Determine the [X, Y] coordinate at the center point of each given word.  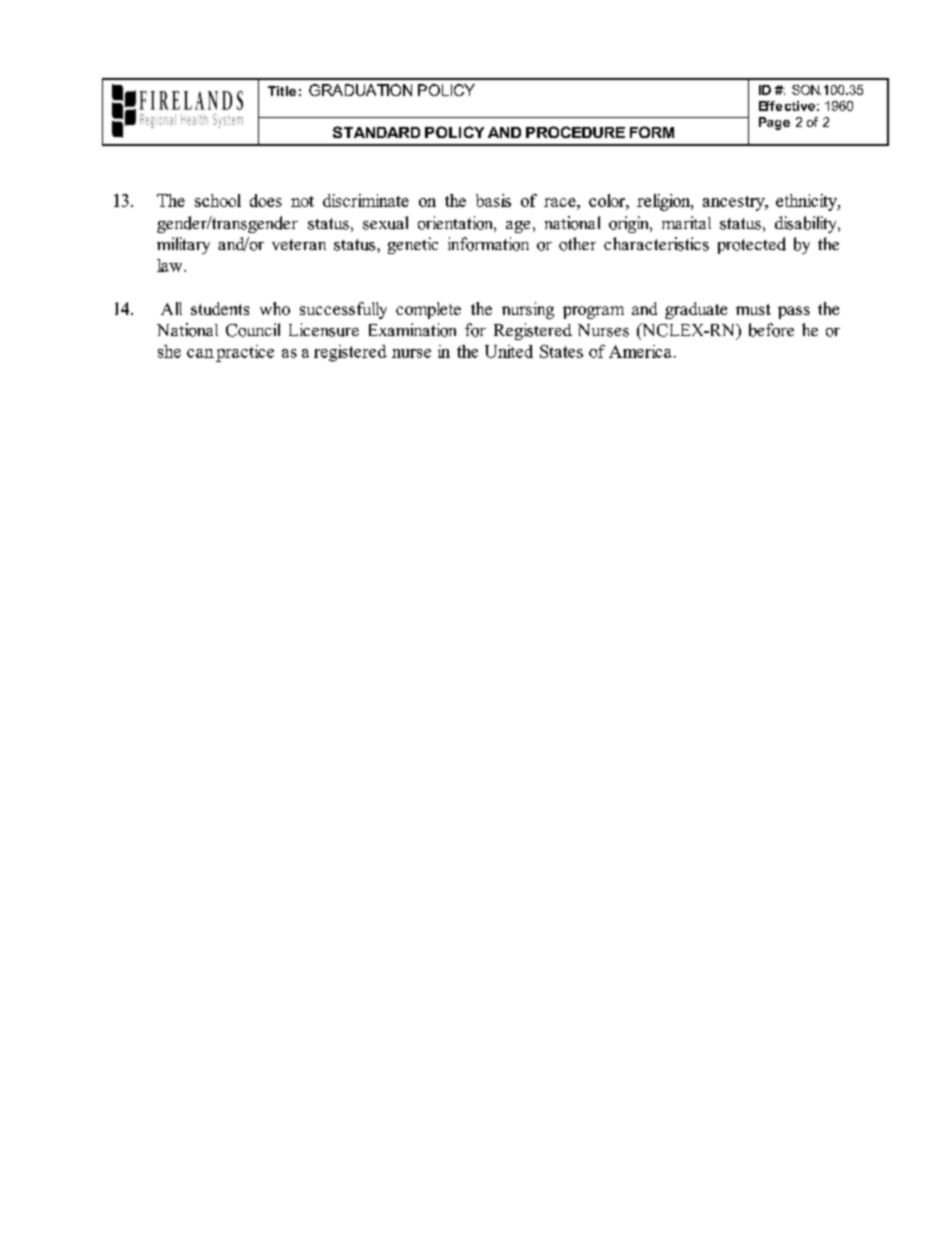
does [266, 200]
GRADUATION [360, 90]
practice [245, 353]
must [753, 309]
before [771, 330]
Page [774, 123]
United [509, 351]
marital [686, 222]
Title [282, 91]
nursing [528, 310]
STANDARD [376, 132]
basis [493, 200]
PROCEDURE [575, 132]
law [171, 265]
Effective [787, 106]
